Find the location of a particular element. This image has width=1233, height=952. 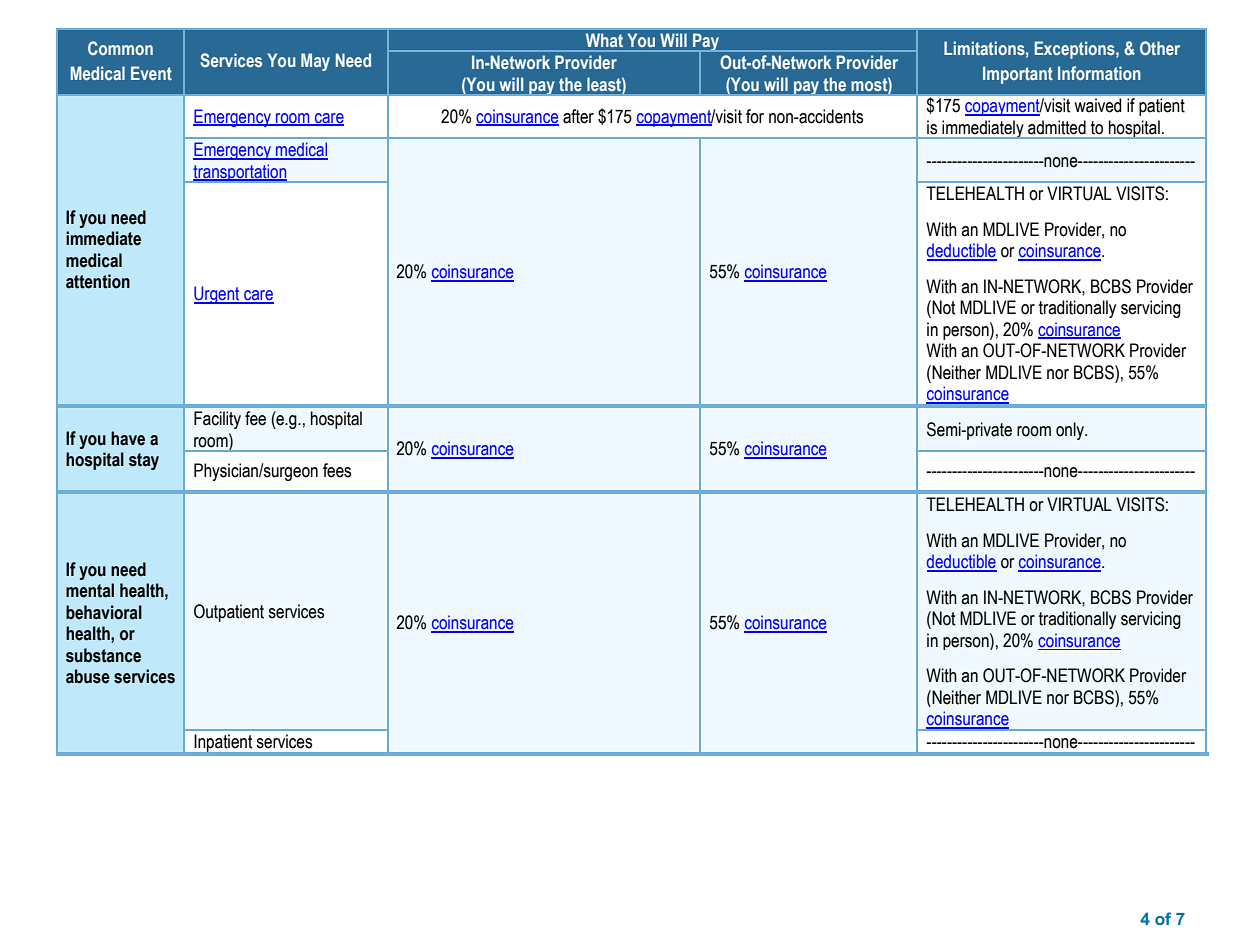

attention is located at coordinates (98, 281).
